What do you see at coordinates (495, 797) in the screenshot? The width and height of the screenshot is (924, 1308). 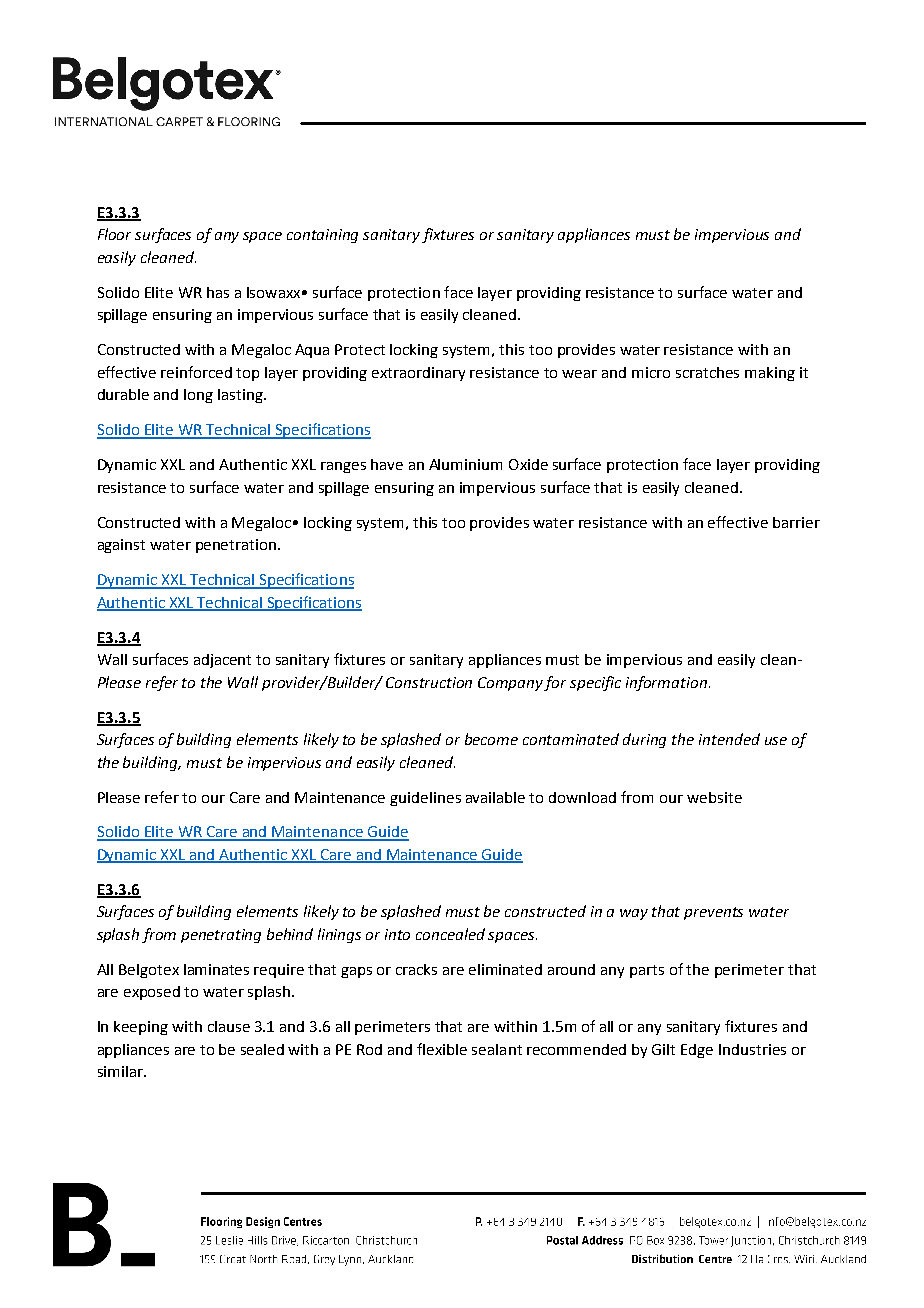 I see `available` at bounding box center [495, 797].
